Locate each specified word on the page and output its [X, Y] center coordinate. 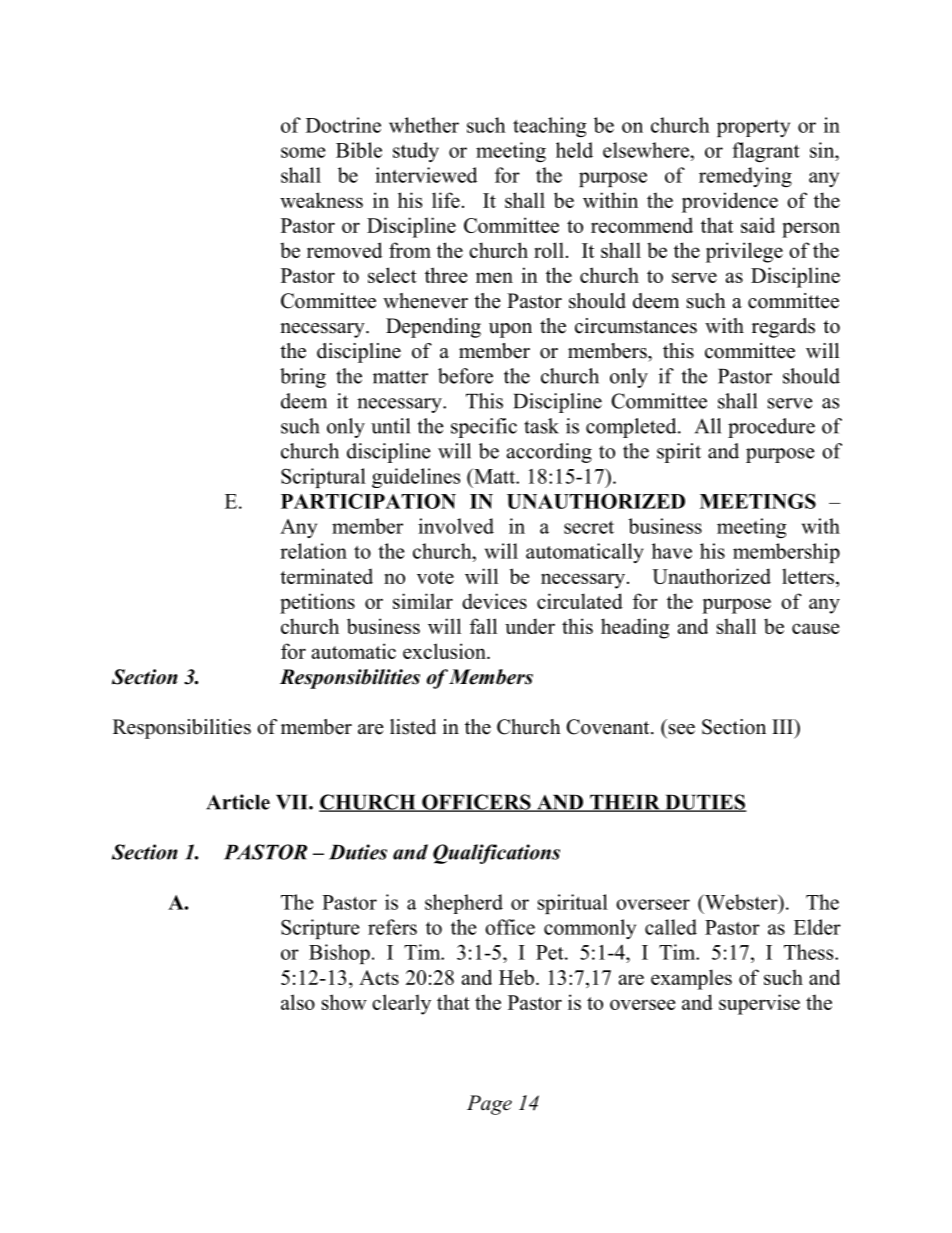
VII [293, 802]
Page [489, 1105]
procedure [771, 428]
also [298, 1002]
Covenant [609, 727]
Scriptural [323, 478]
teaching [549, 127]
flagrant [765, 152]
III [783, 726]
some [303, 152]
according [549, 453]
